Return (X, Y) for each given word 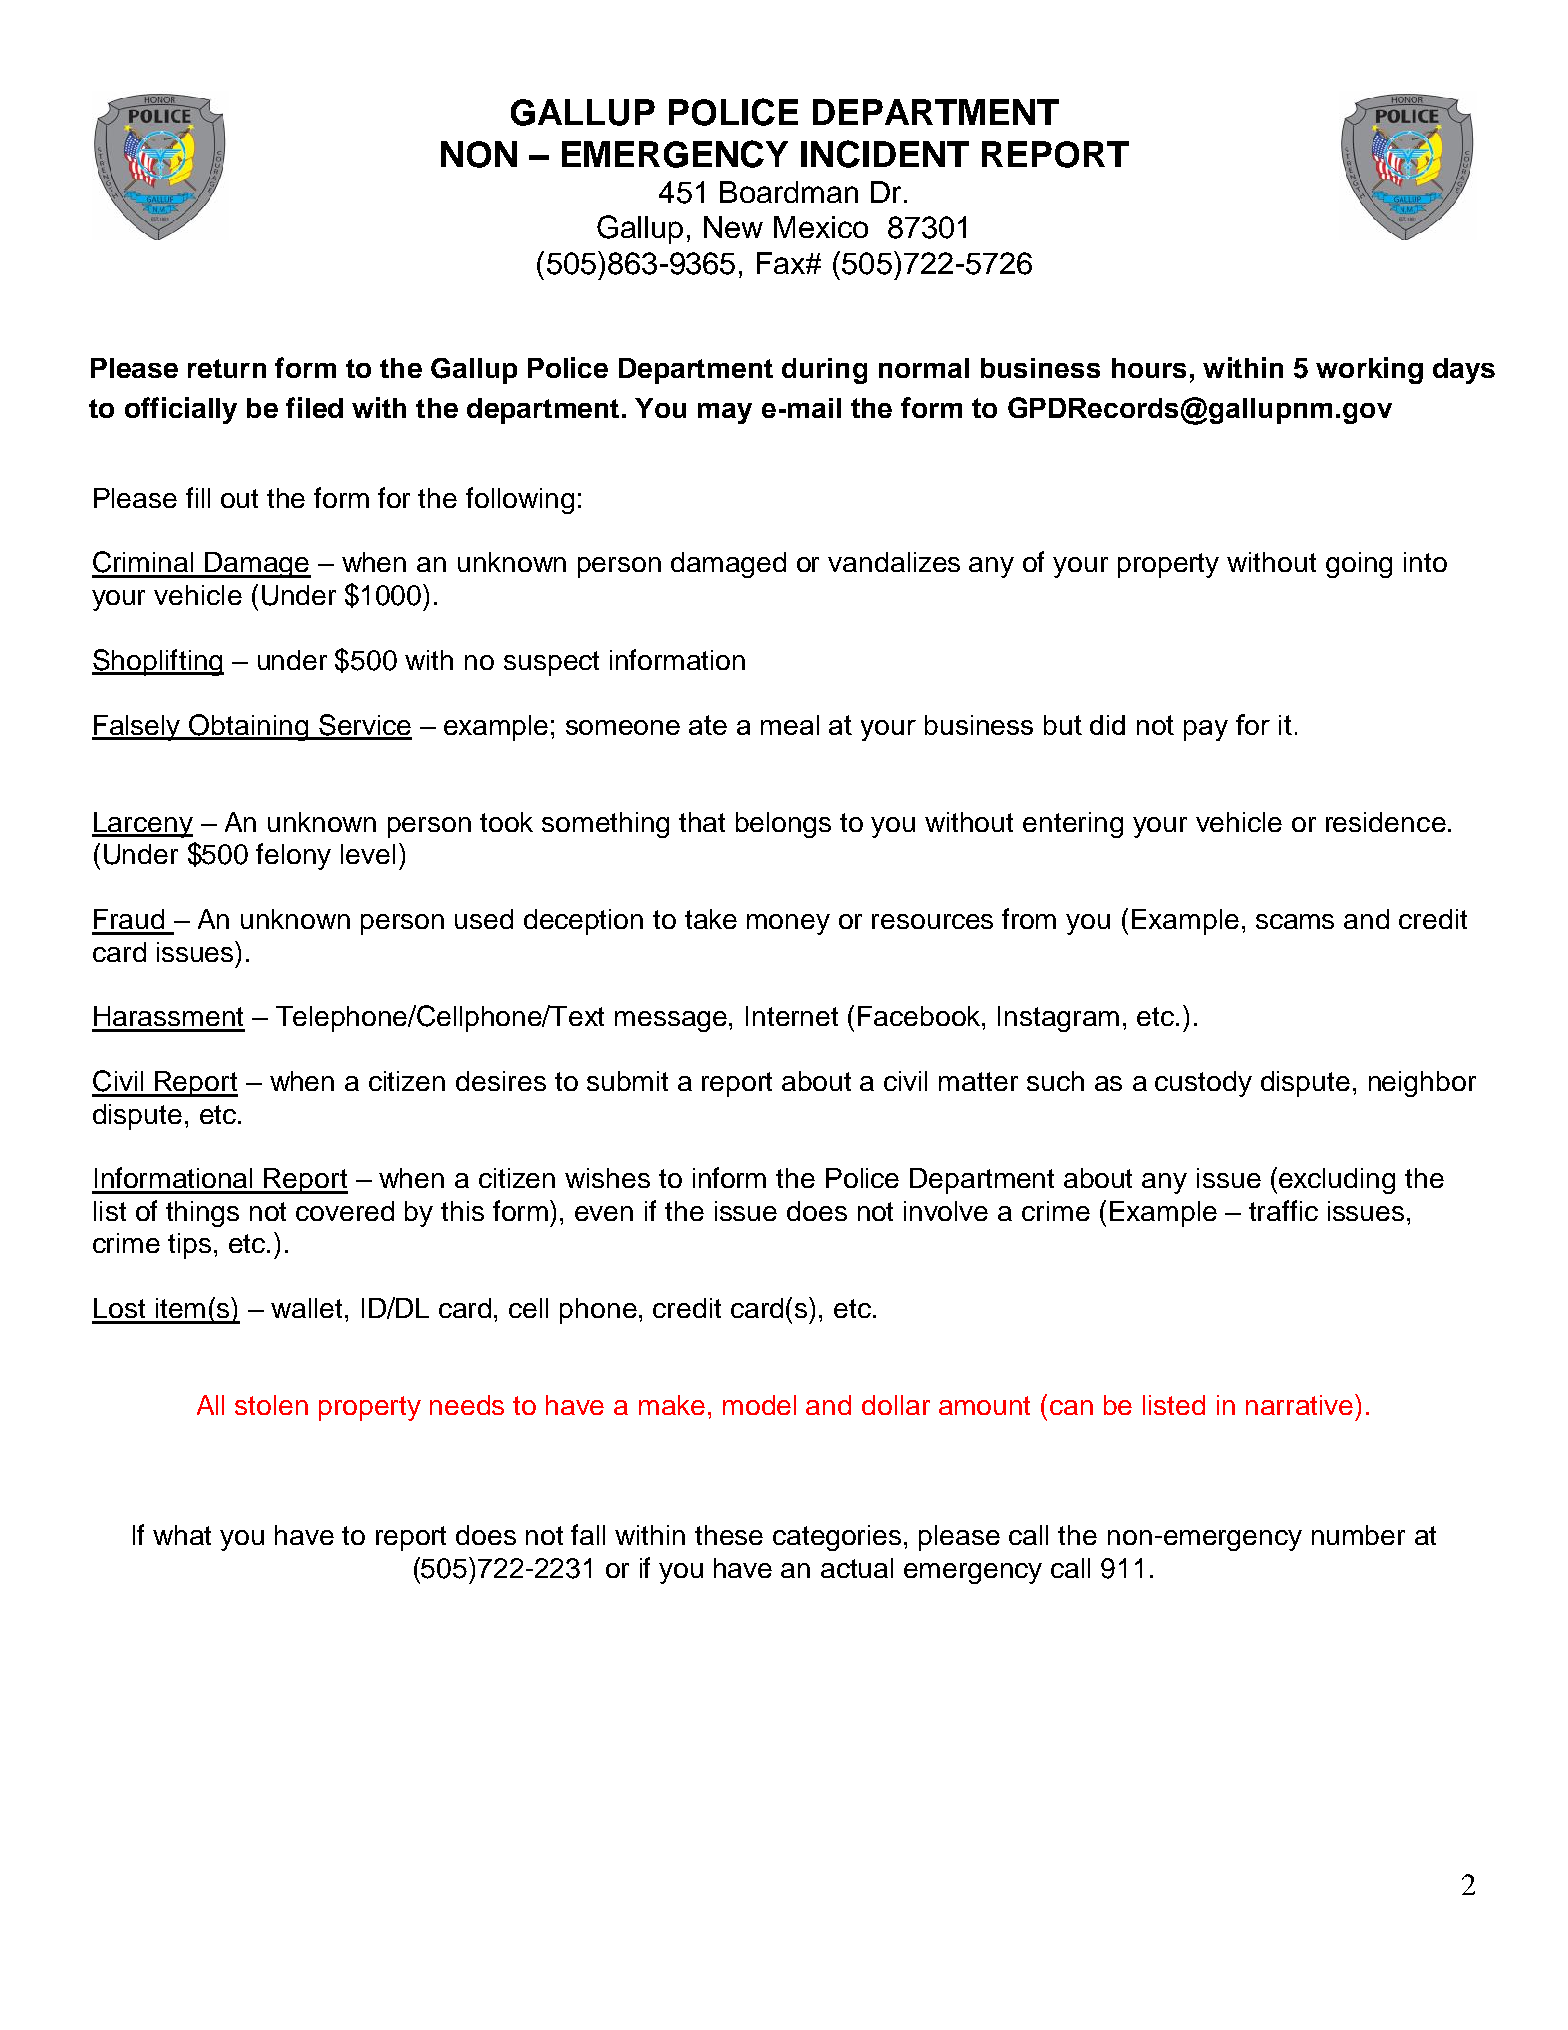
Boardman (789, 192)
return (227, 368)
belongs (783, 825)
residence (1386, 822)
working (1369, 370)
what (182, 1535)
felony (293, 856)
